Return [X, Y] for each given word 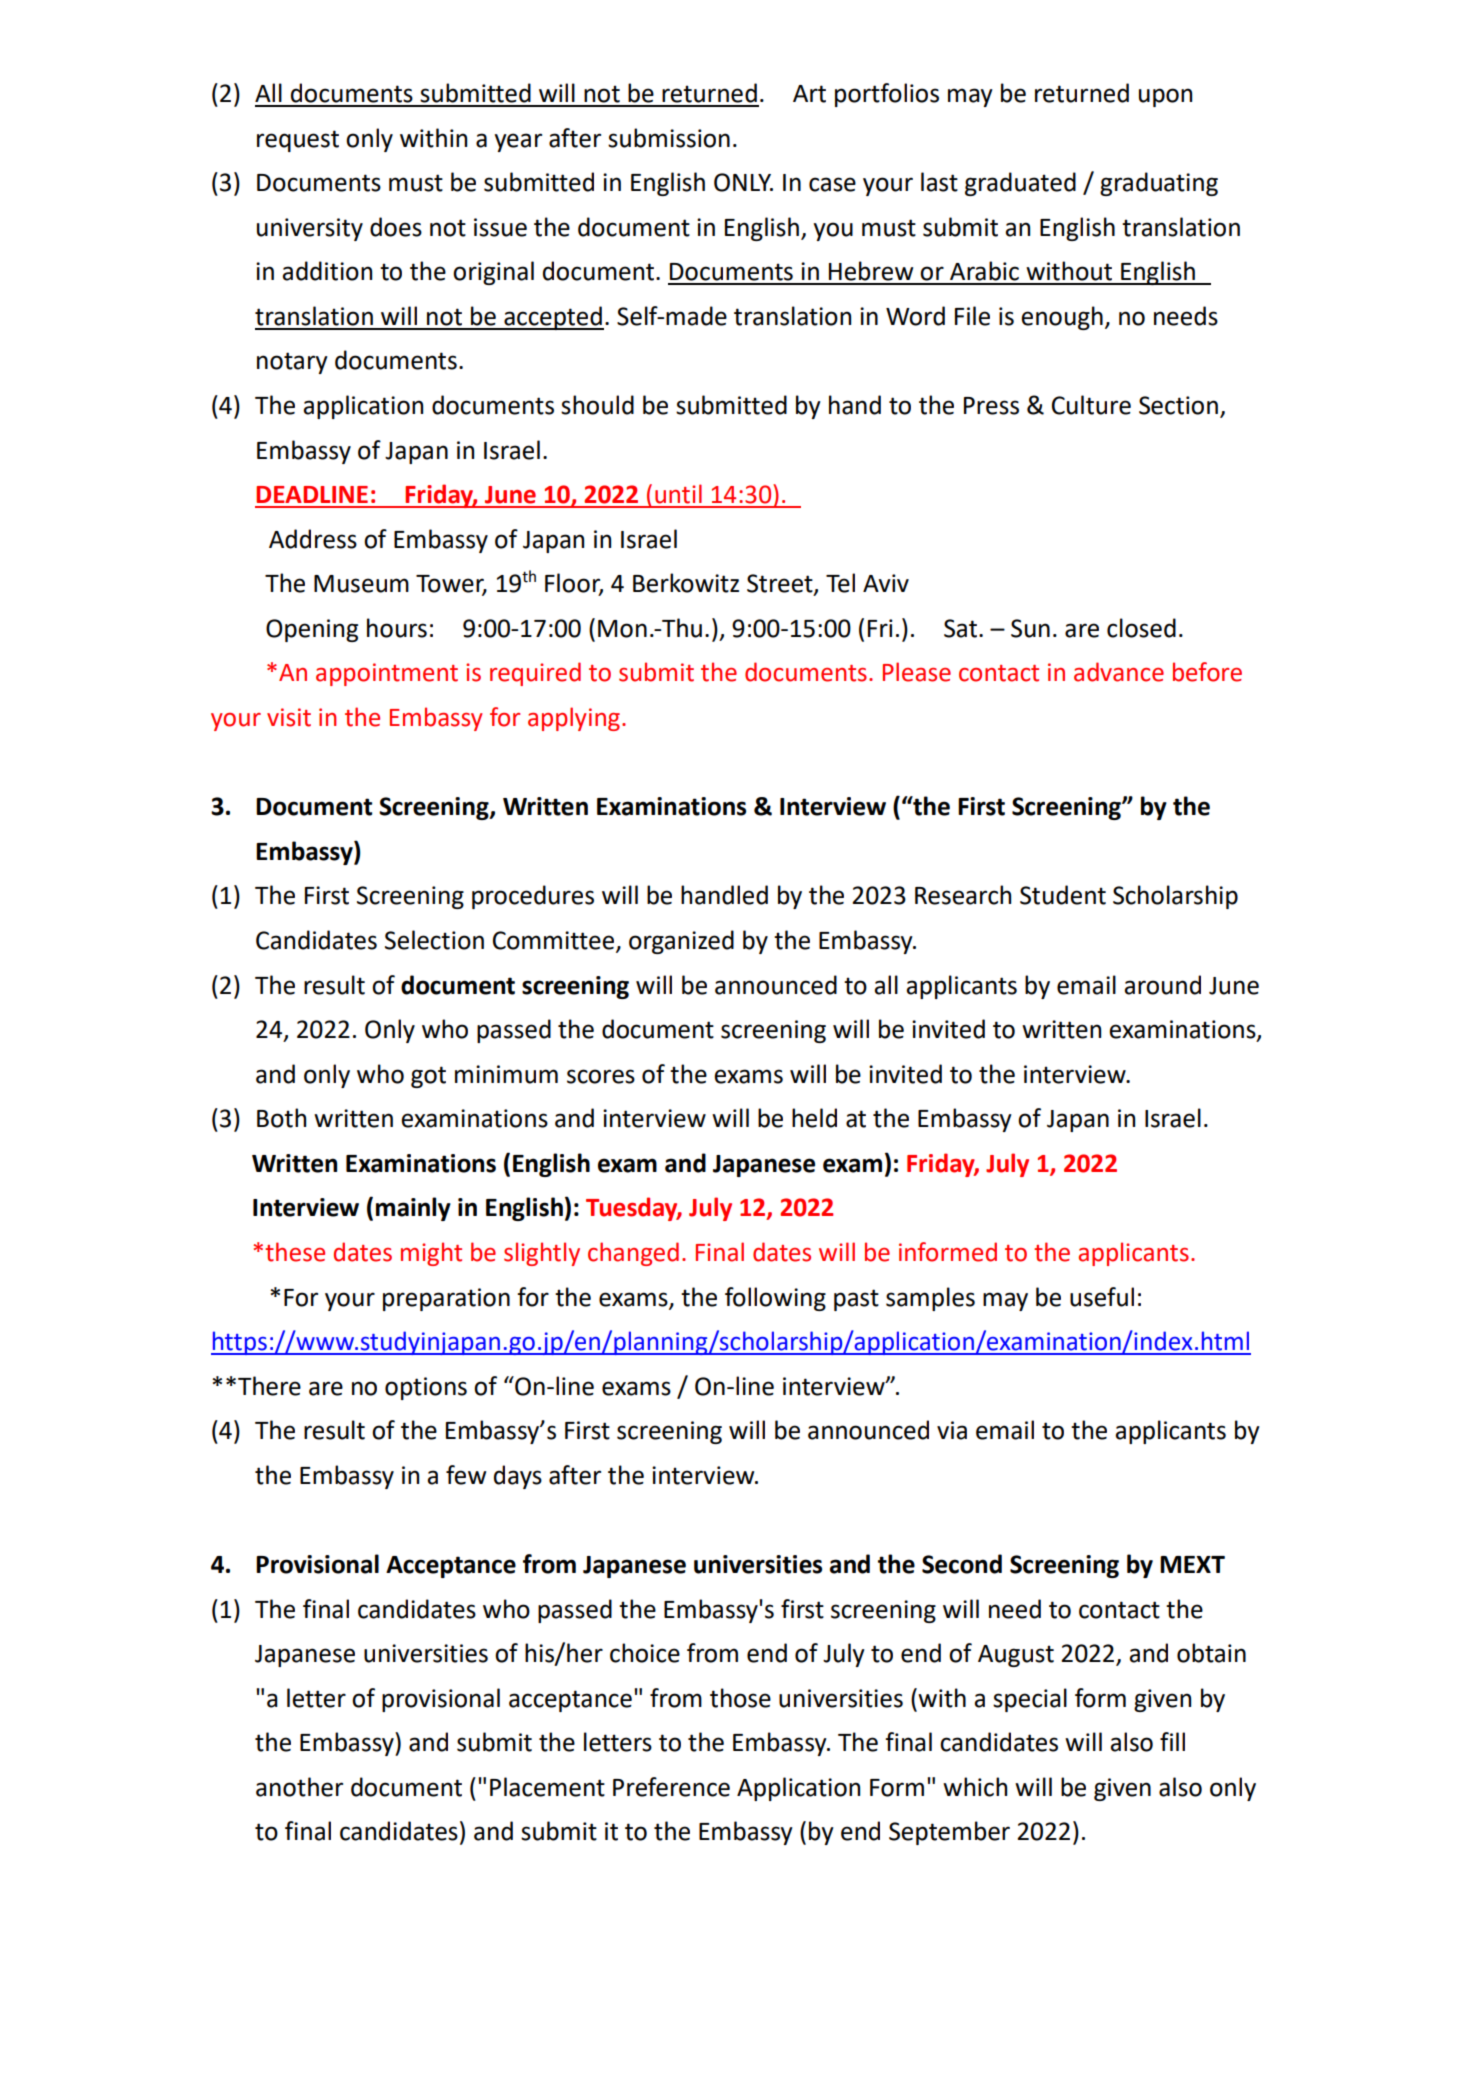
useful [1102, 1297]
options [426, 1388]
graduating [1159, 184]
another [299, 1787]
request [298, 141]
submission [669, 138]
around [1162, 985]
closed [1141, 628]
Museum [361, 584]
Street [781, 584]
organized [681, 942]
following [775, 1299]
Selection [434, 940]
